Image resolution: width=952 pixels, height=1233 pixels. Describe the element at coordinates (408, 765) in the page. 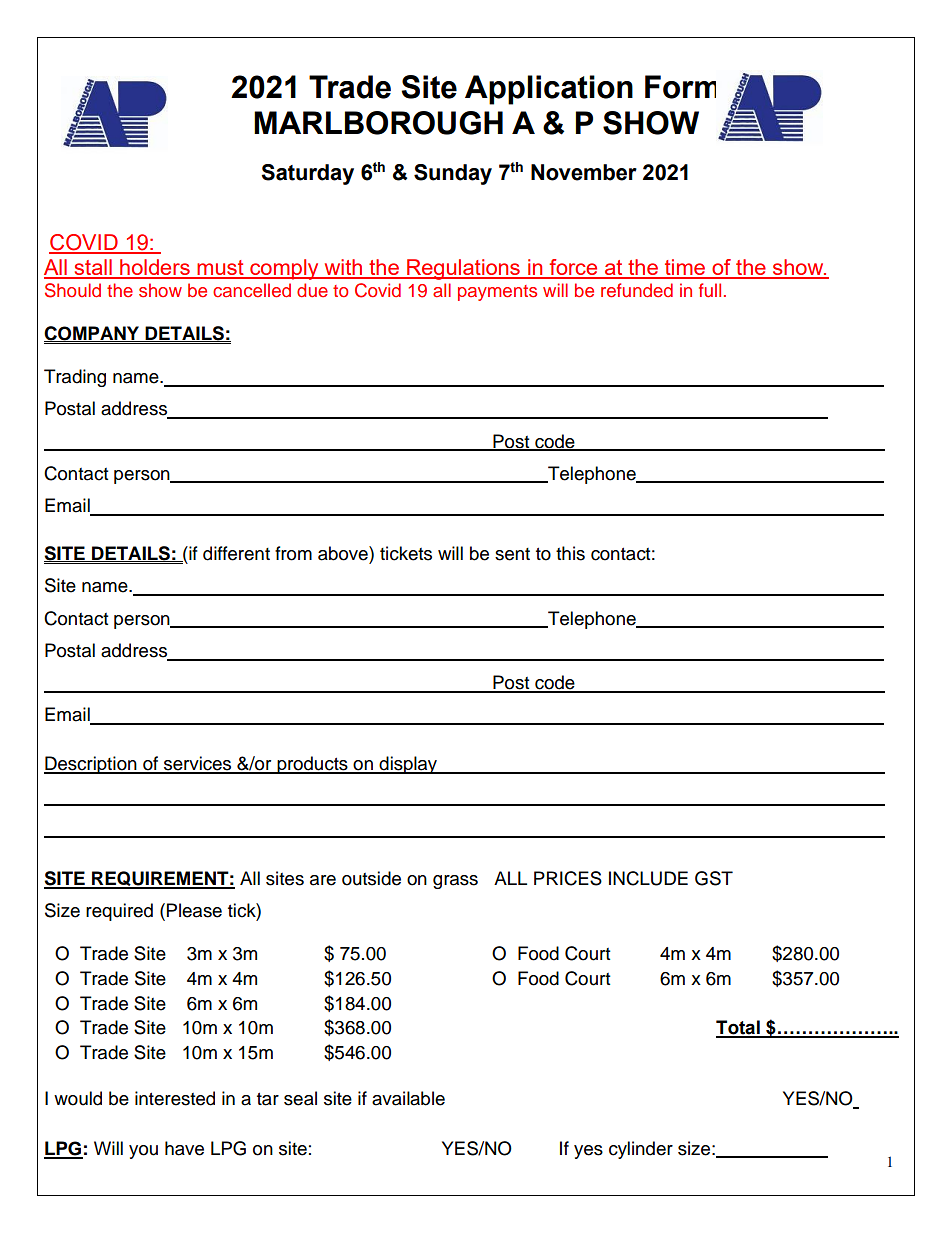

I see `display` at that location.
